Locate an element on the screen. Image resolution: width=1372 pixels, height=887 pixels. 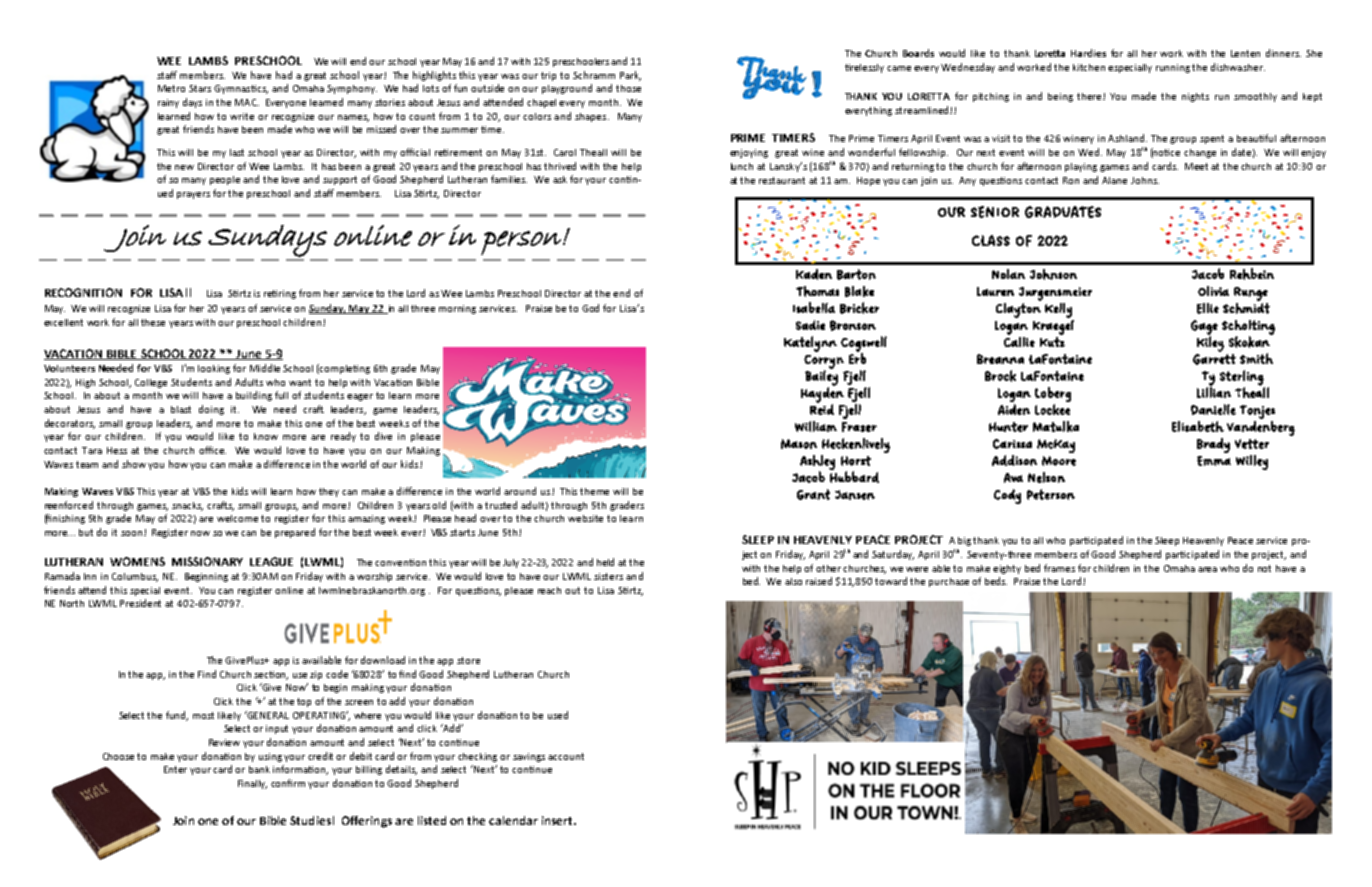
retiring is located at coordinates (280, 294).
